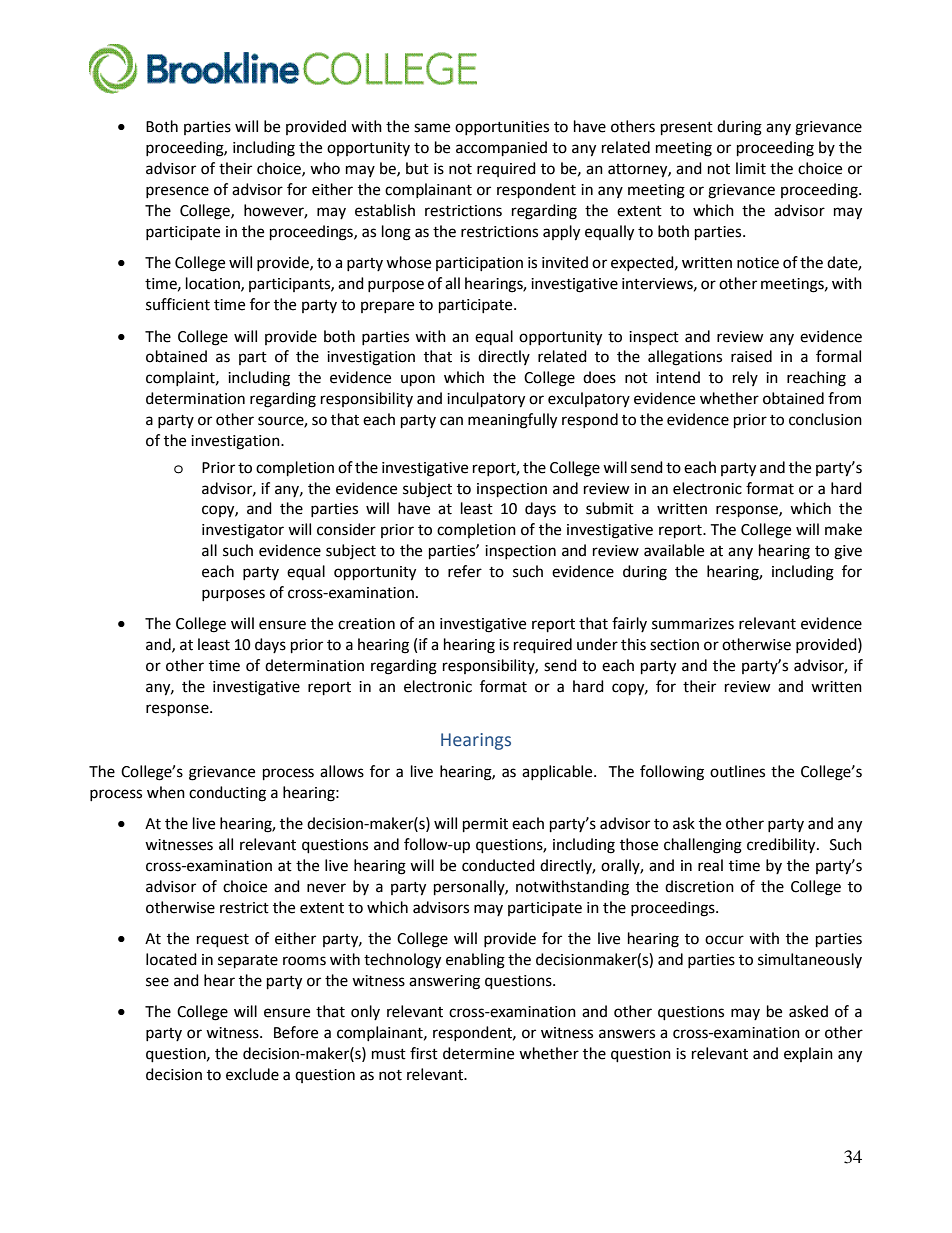 Image resolution: width=952 pixels, height=1233 pixels. What do you see at coordinates (252, 1074) in the page?
I see `exclude` at bounding box center [252, 1074].
